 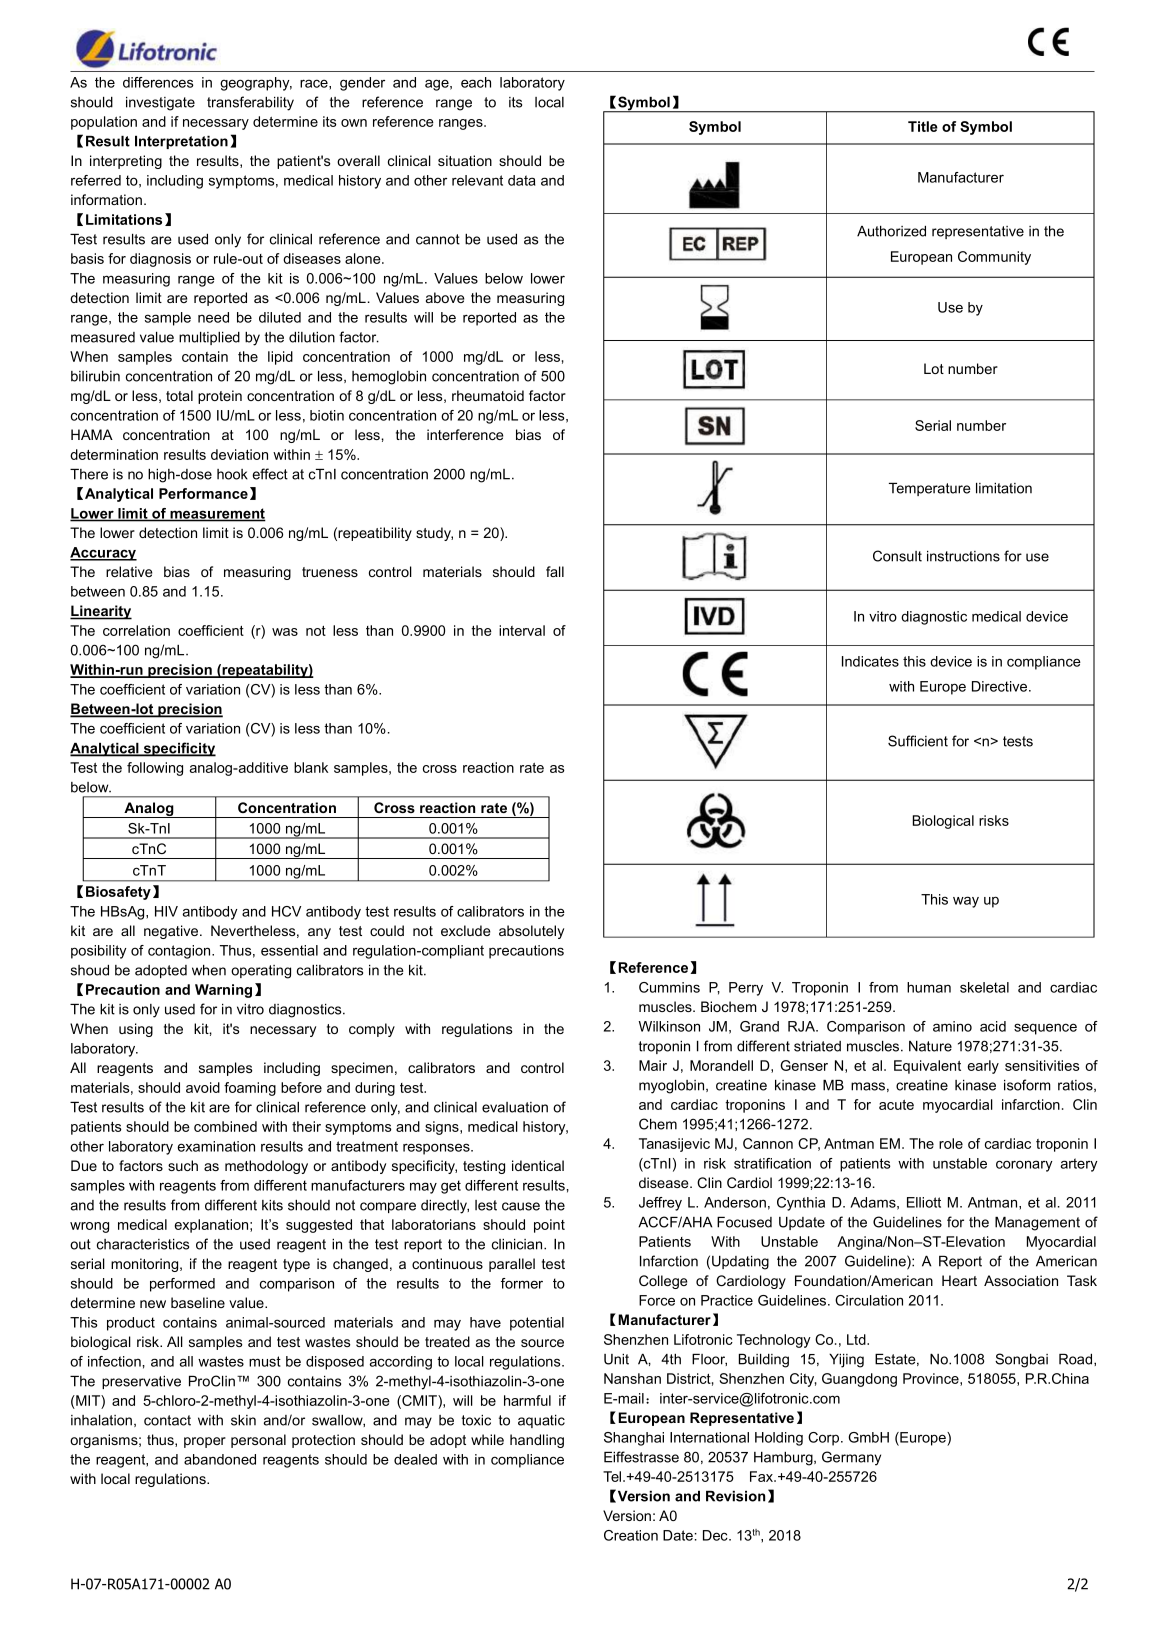 What do you see at coordinates (538, 1165) in the document?
I see `identical` at bounding box center [538, 1165].
